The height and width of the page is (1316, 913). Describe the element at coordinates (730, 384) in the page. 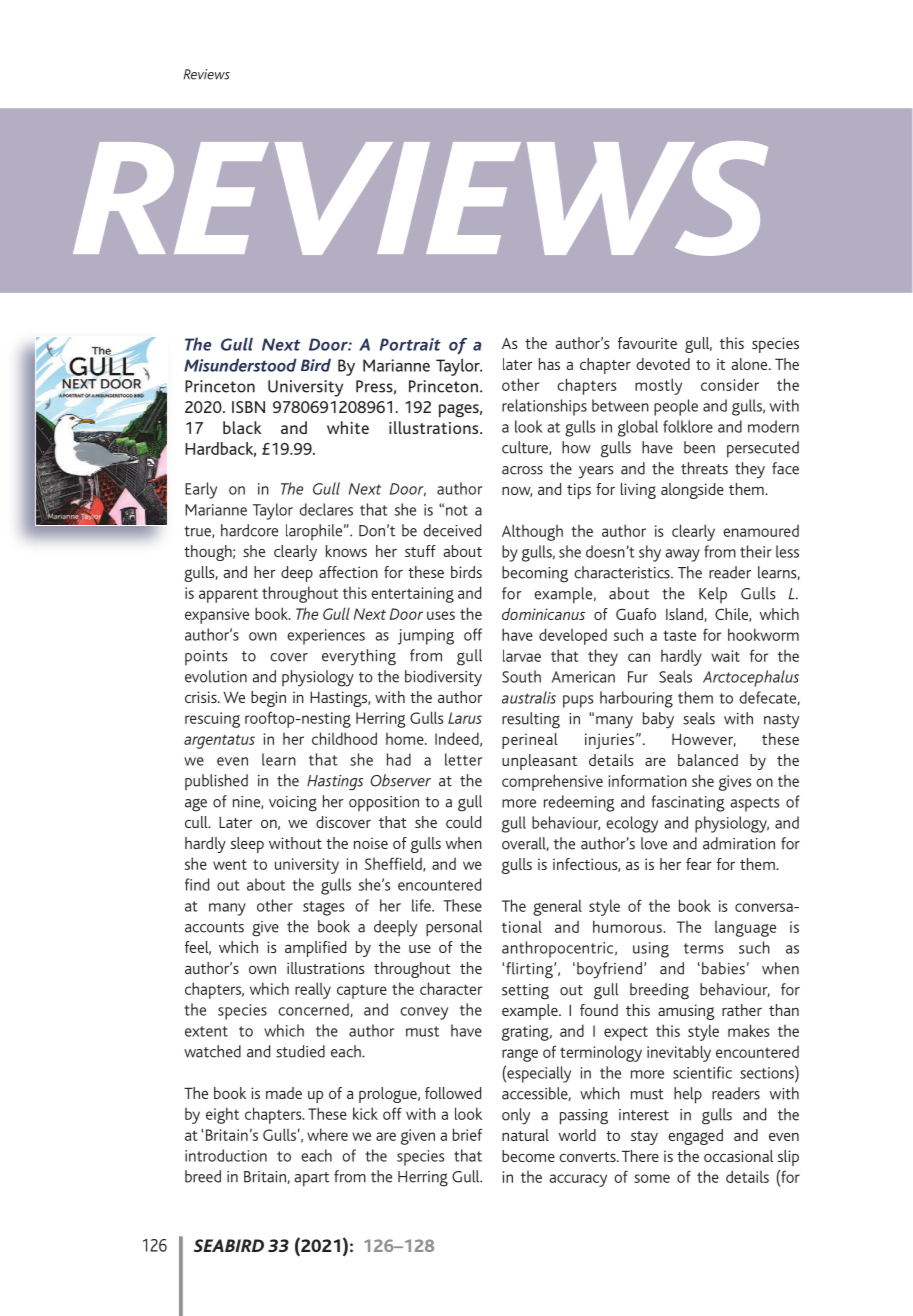

I see `consider` at that location.
